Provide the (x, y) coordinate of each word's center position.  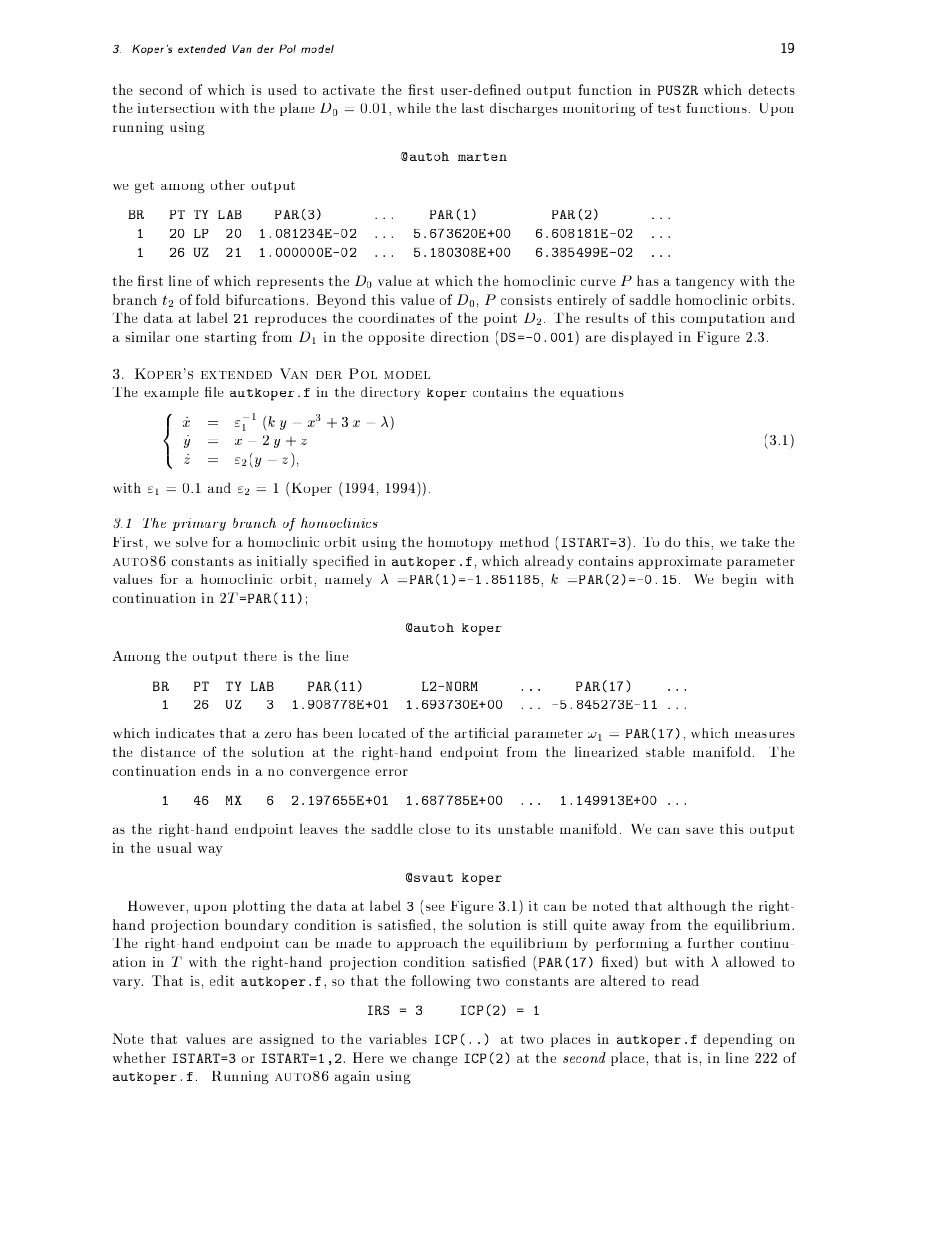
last (473, 108)
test (669, 108)
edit (222, 980)
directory (390, 393)
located (382, 733)
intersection (176, 108)
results (607, 317)
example (171, 393)
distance (168, 751)
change (435, 1059)
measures (765, 735)
